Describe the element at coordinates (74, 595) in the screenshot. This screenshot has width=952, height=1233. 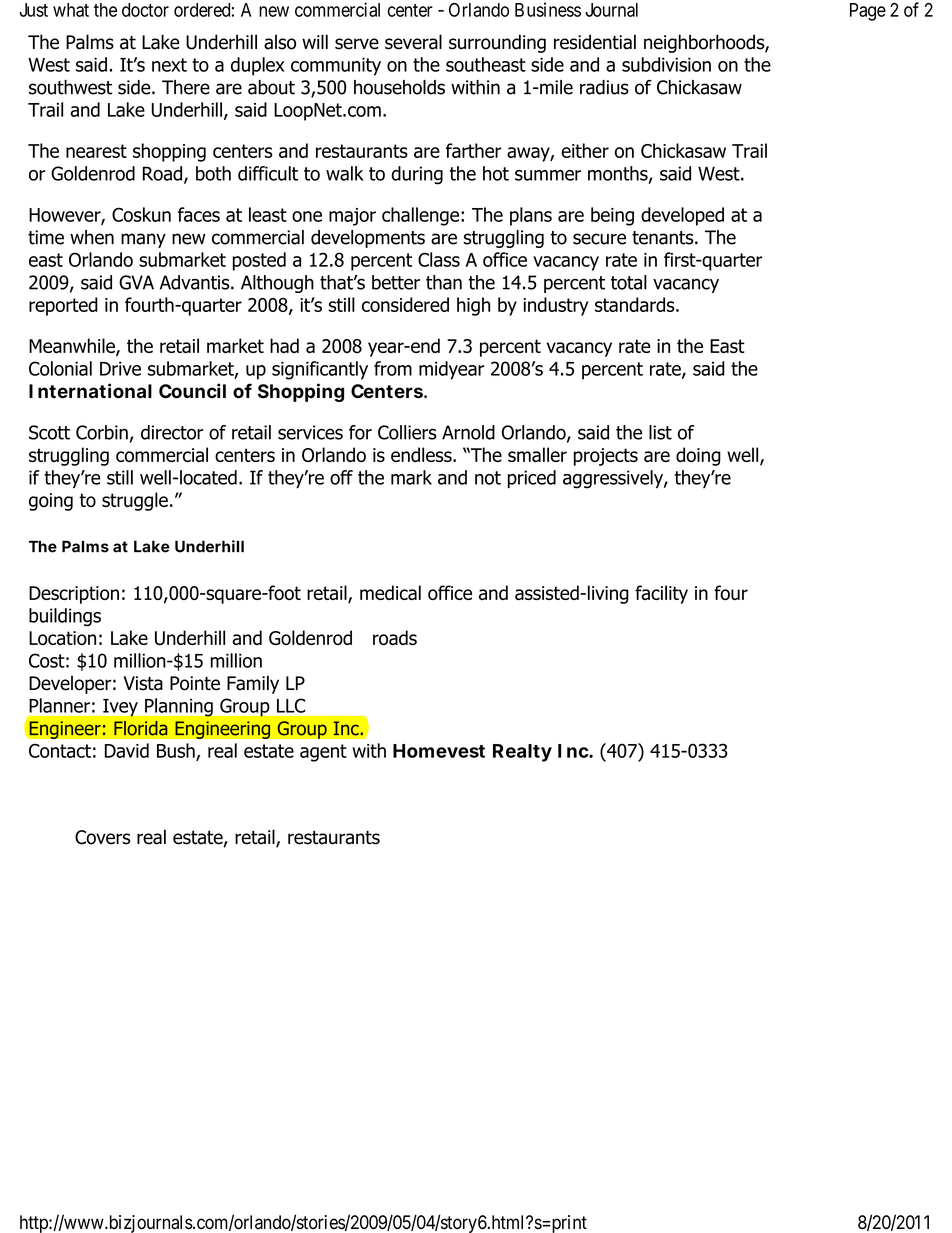
I see `Description` at that location.
